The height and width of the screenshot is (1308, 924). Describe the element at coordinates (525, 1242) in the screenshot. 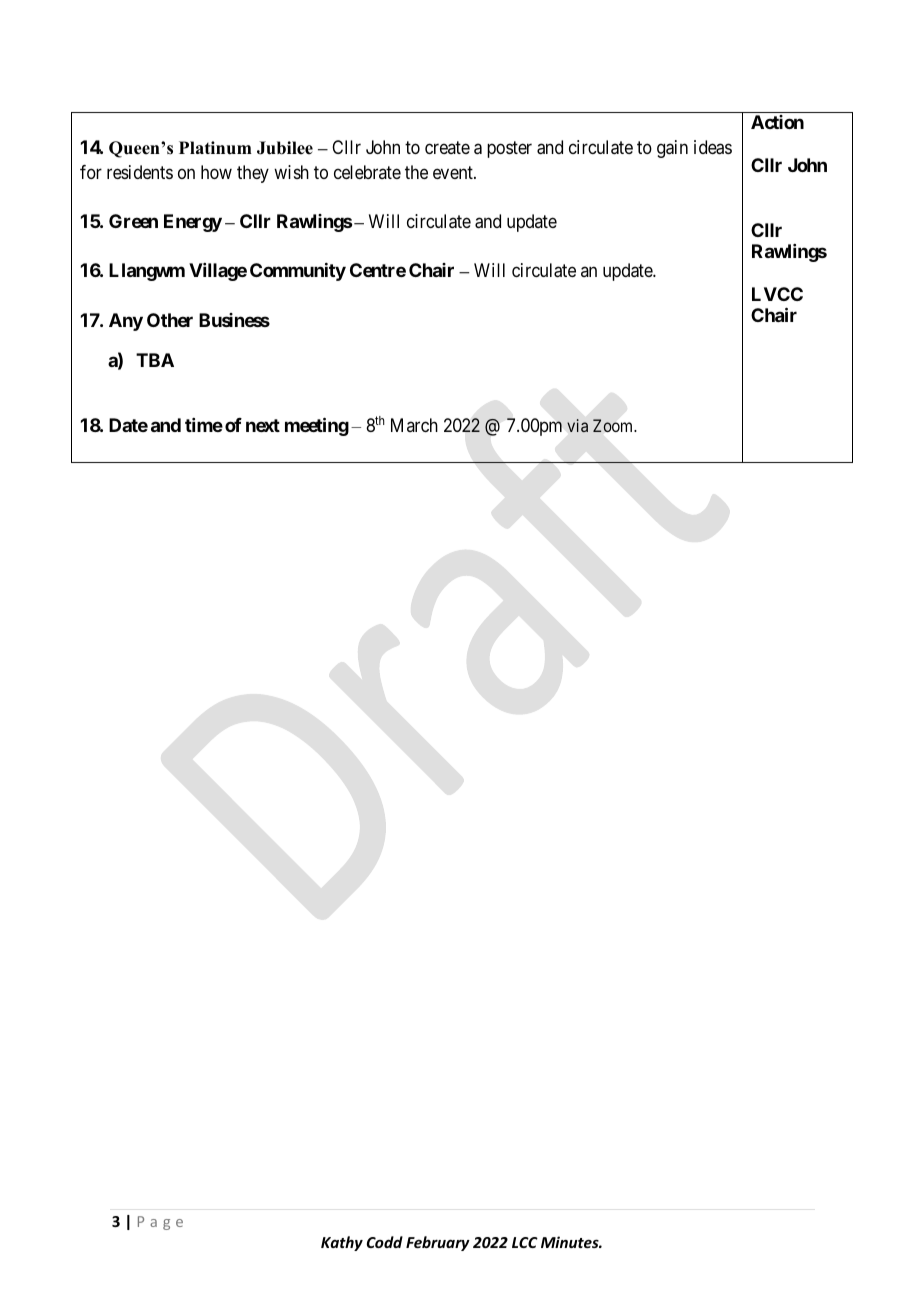

I see `LCC` at that location.
